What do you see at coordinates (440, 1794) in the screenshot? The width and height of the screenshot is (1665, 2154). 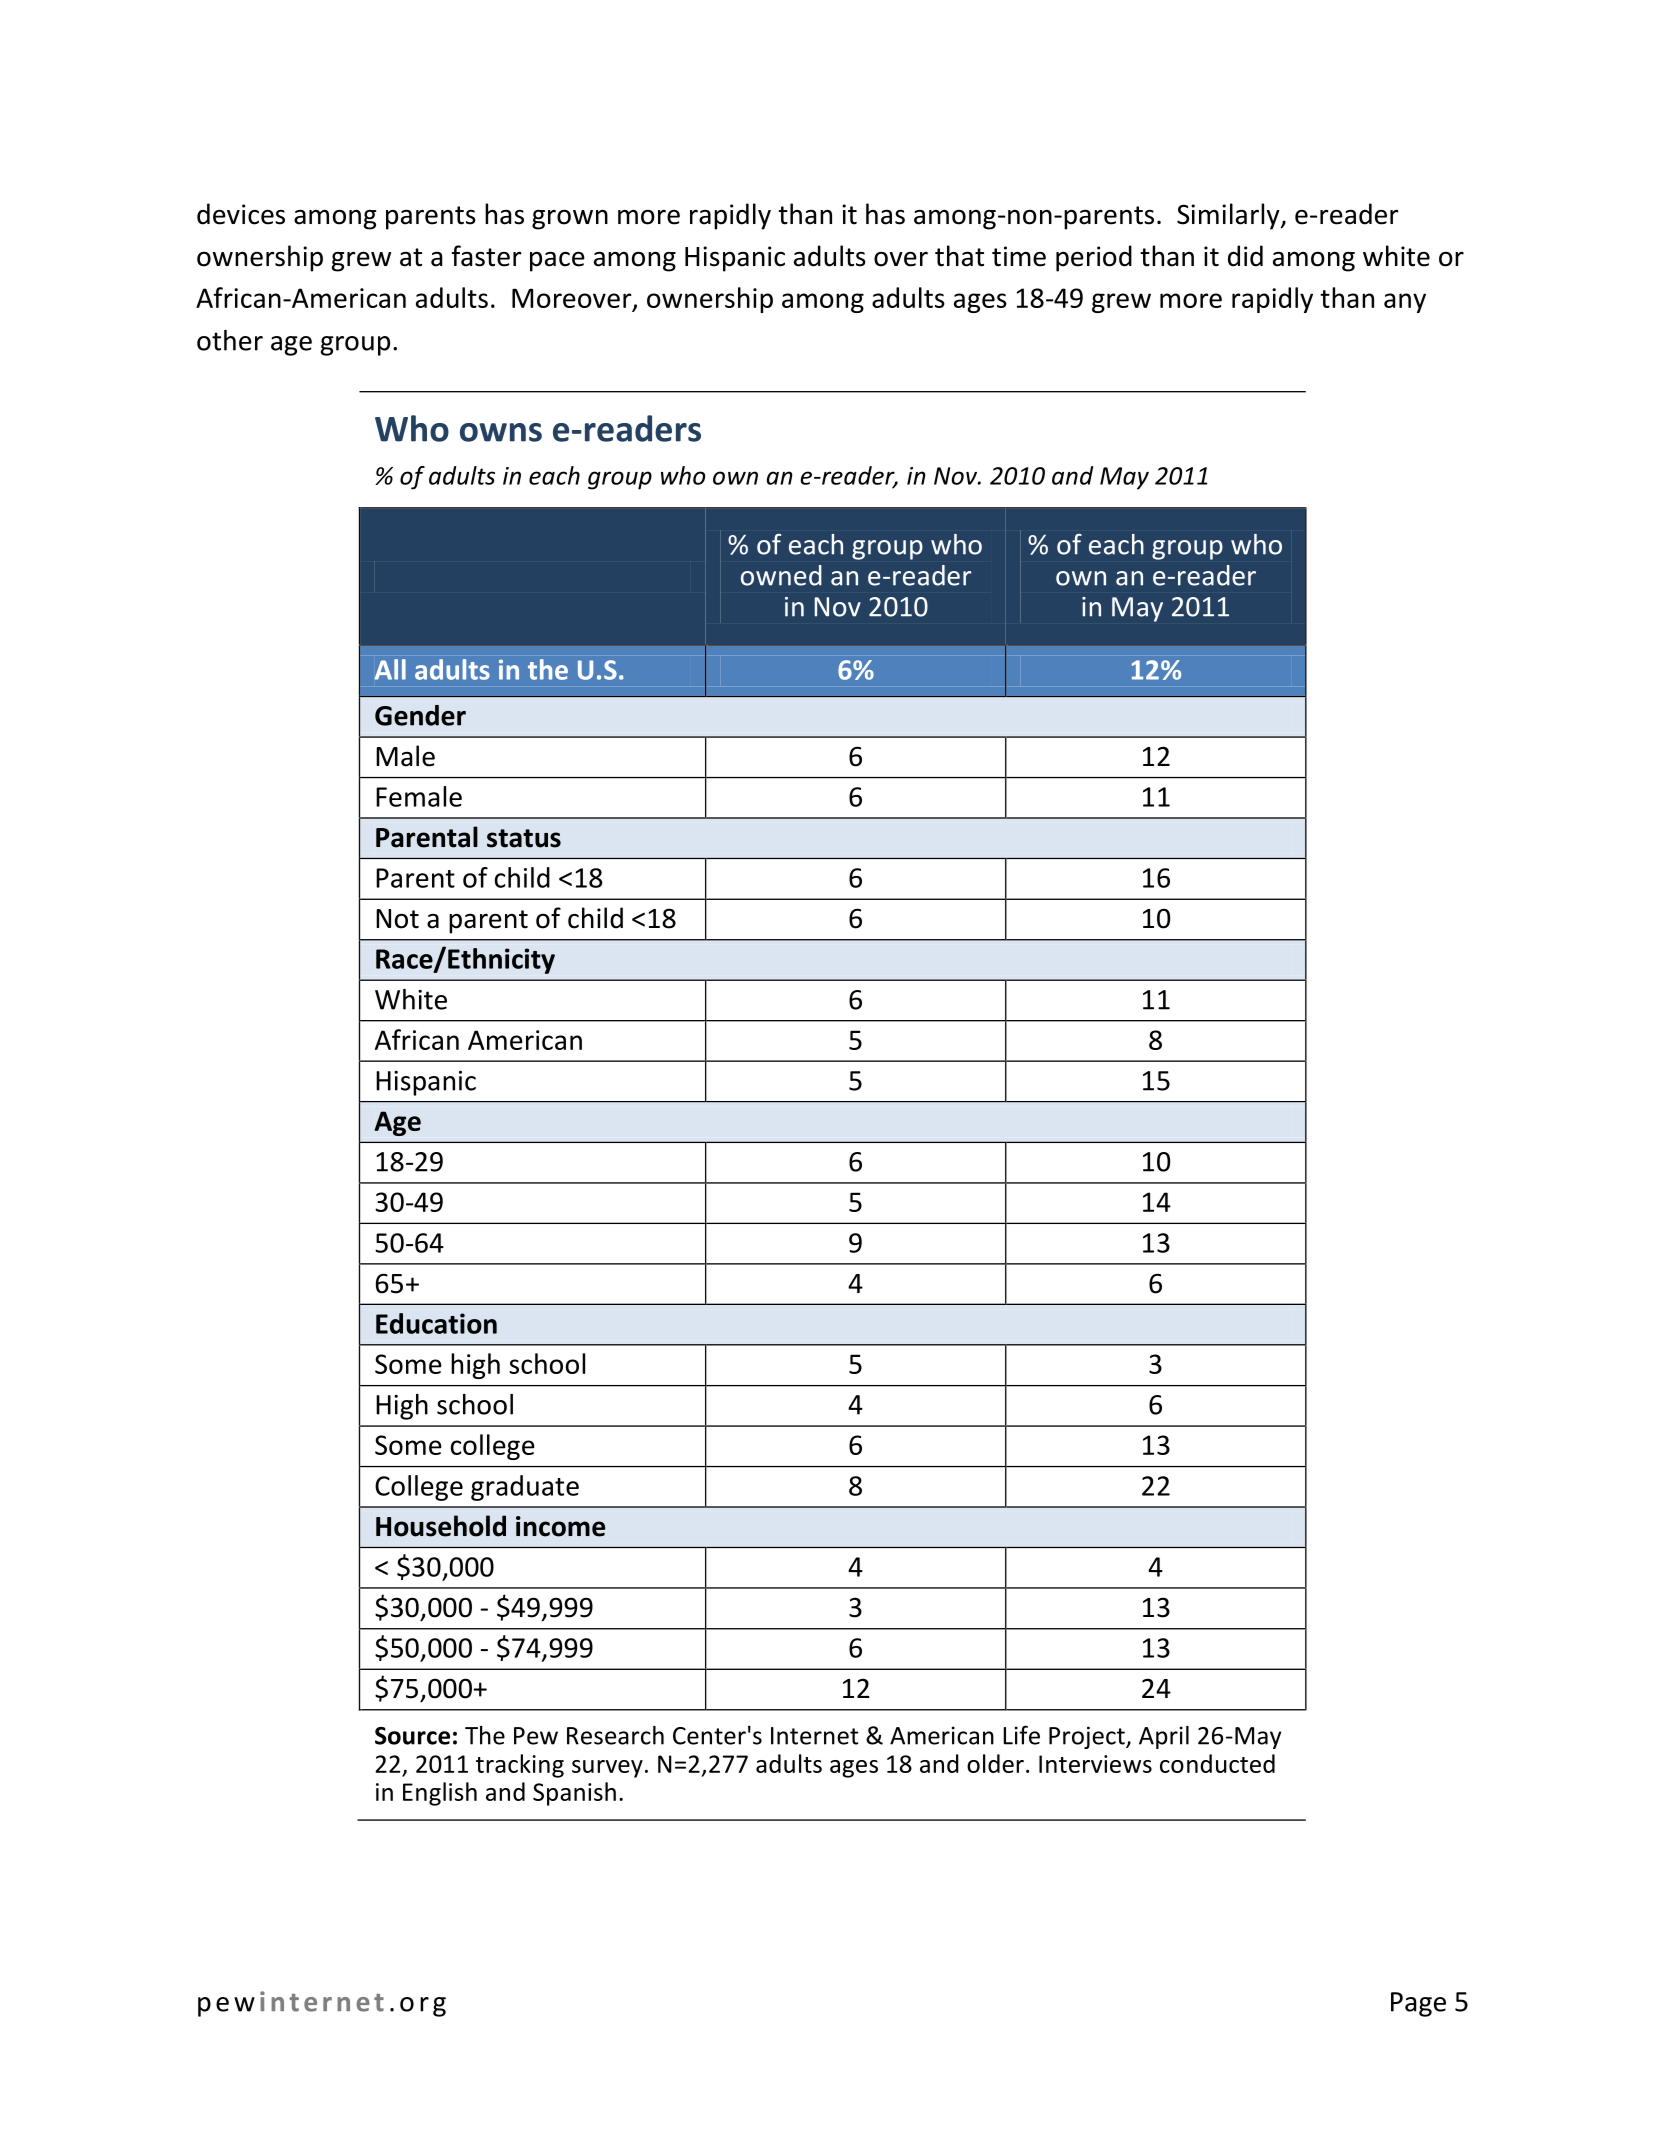 I see `English` at bounding box center [440, 1794].
